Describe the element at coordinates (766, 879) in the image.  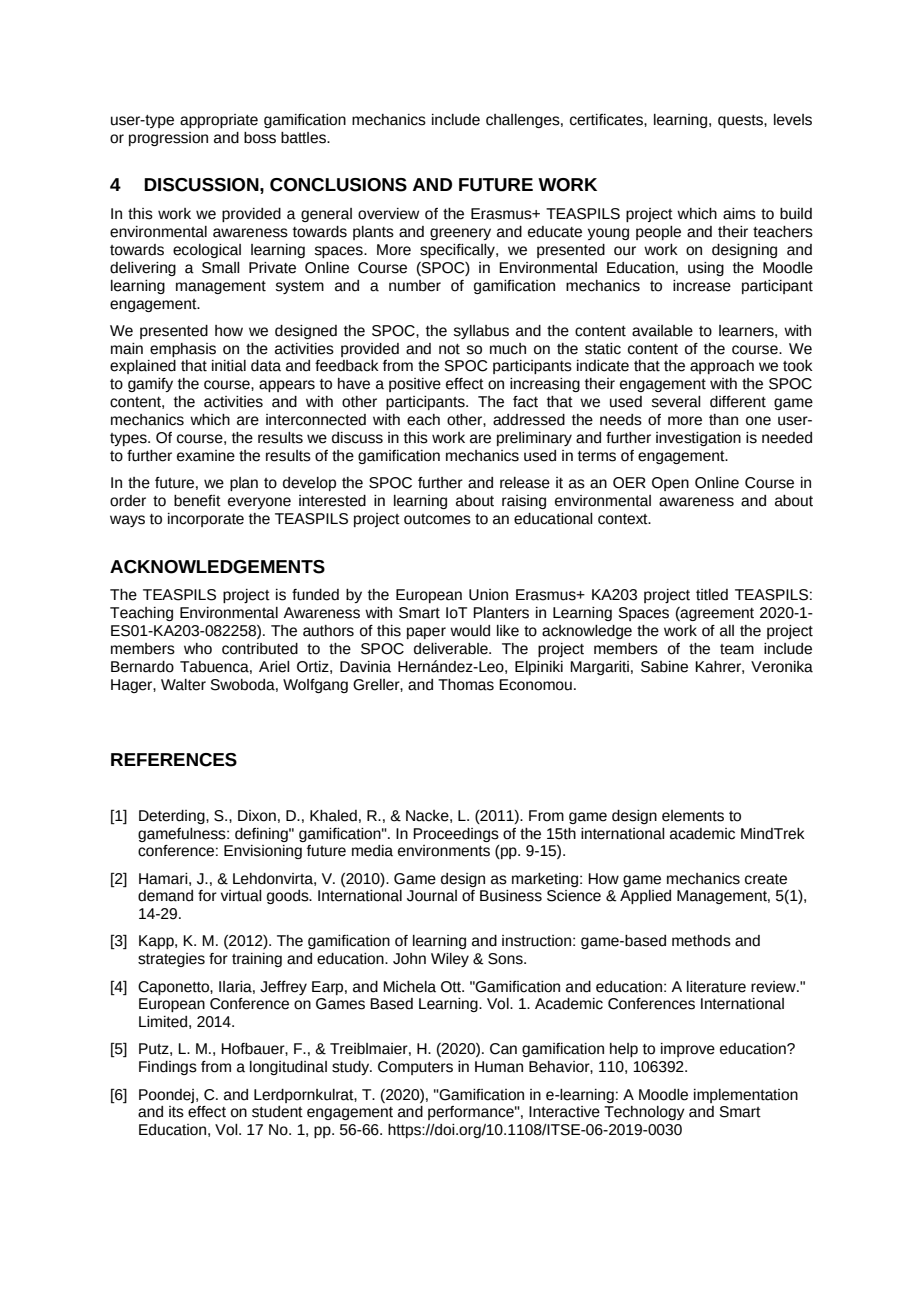
I see `create` at that location.
